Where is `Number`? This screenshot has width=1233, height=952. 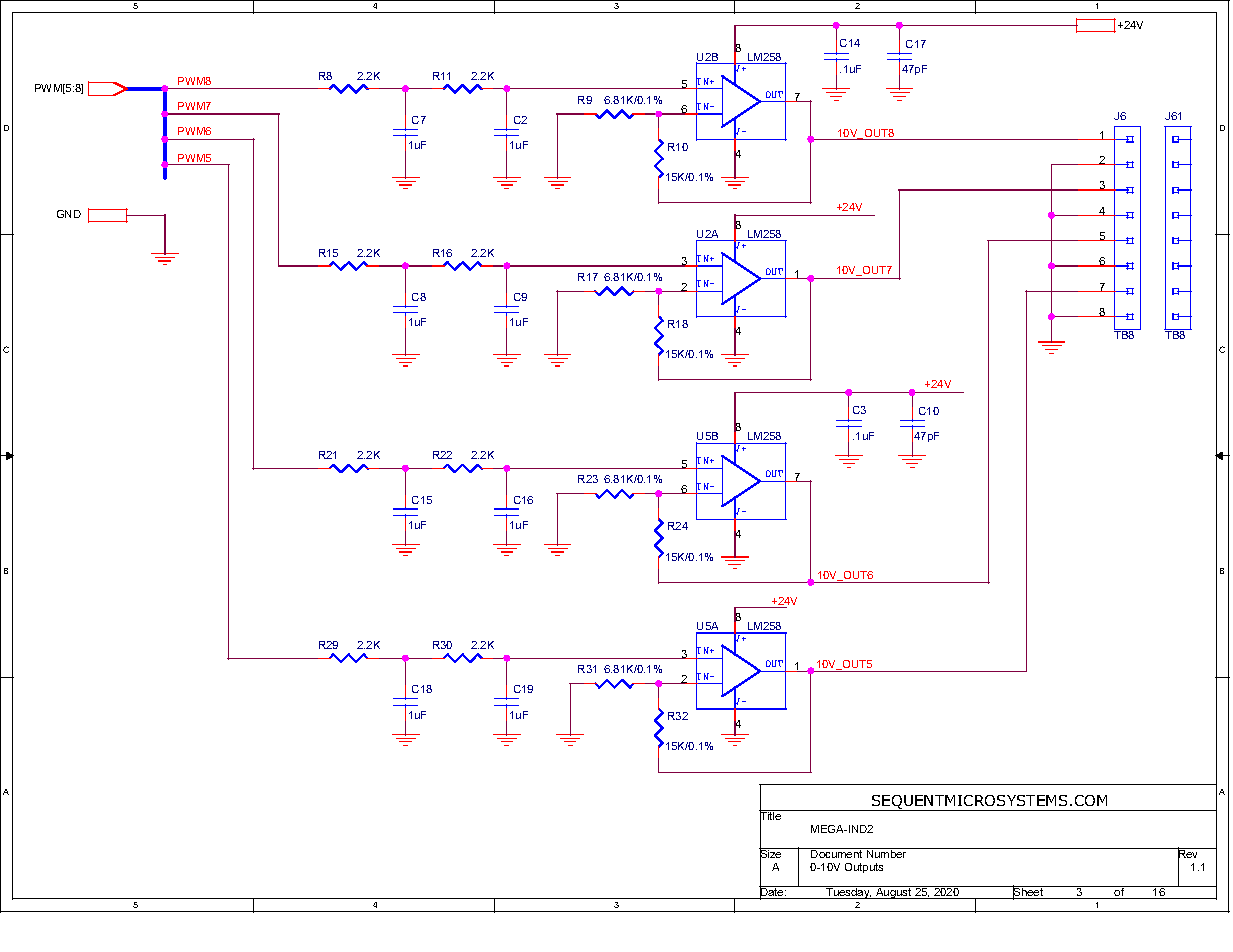 Number is located at coordinates (886, 853).
